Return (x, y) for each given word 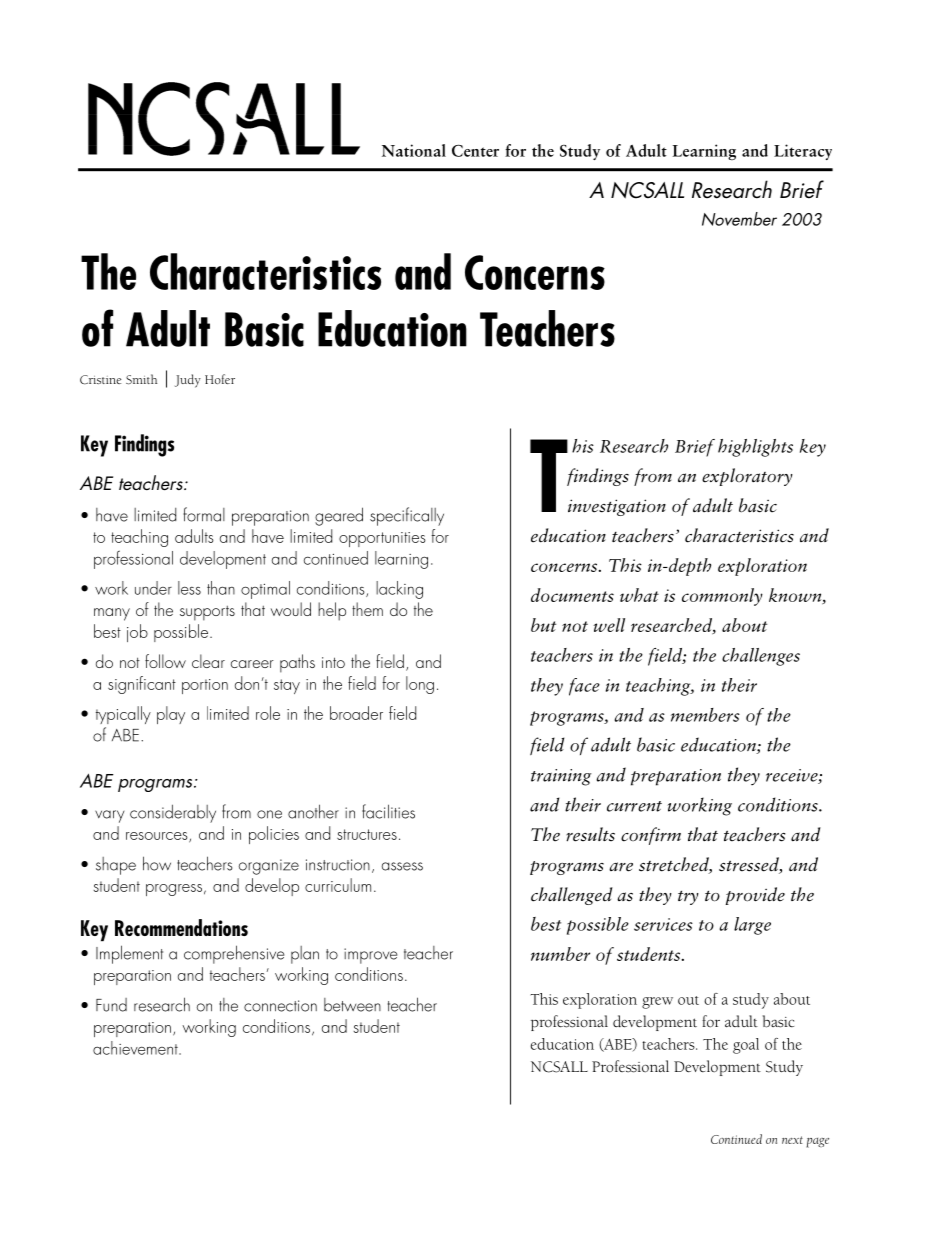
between (352, 1005)
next (792, 1140)
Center (475, 151)
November (739, 219)
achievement (136, 1048)
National (414, 150)
